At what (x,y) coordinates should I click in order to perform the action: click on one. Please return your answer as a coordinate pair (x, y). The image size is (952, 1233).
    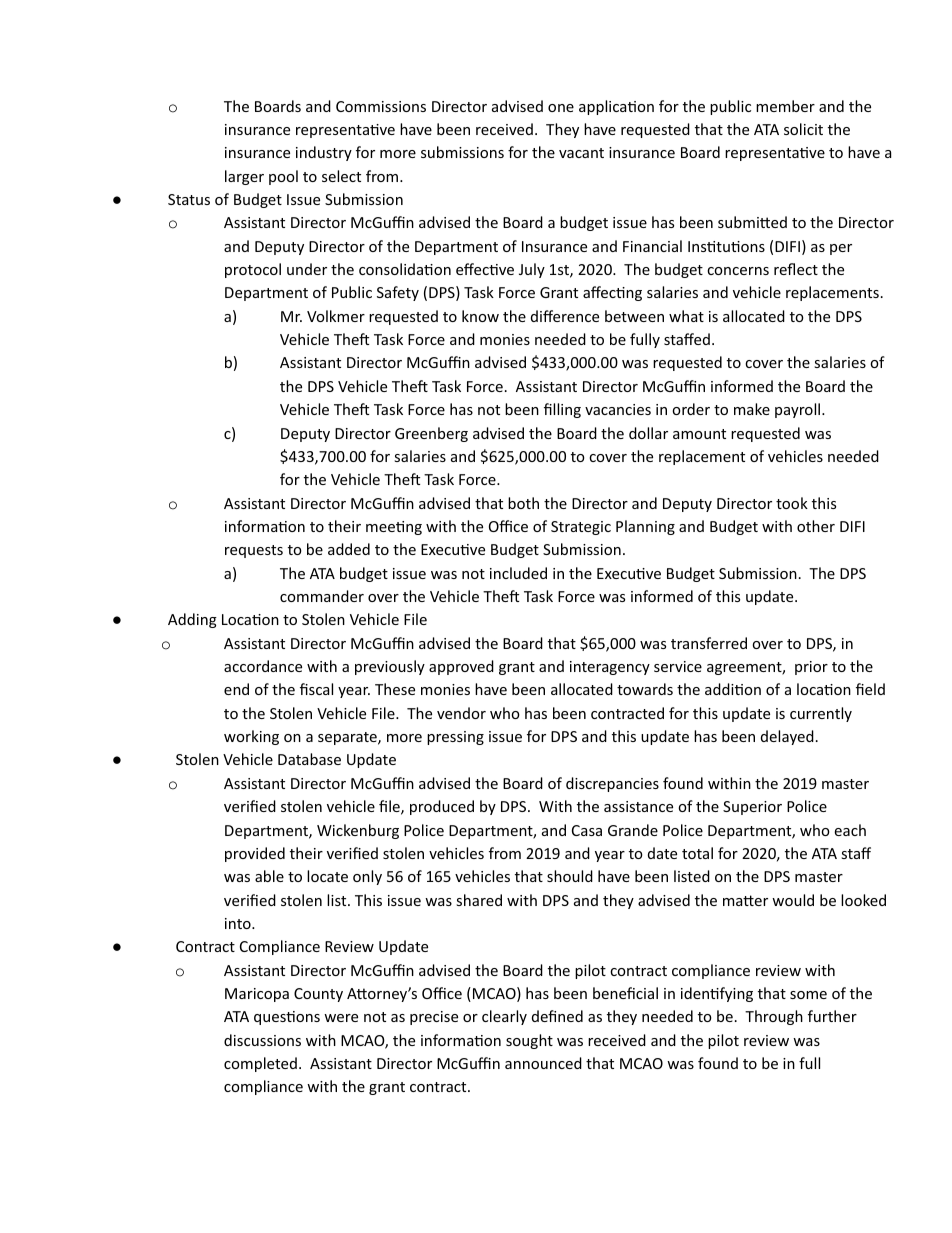
    Looking at the image, I should click on (561, 108).
